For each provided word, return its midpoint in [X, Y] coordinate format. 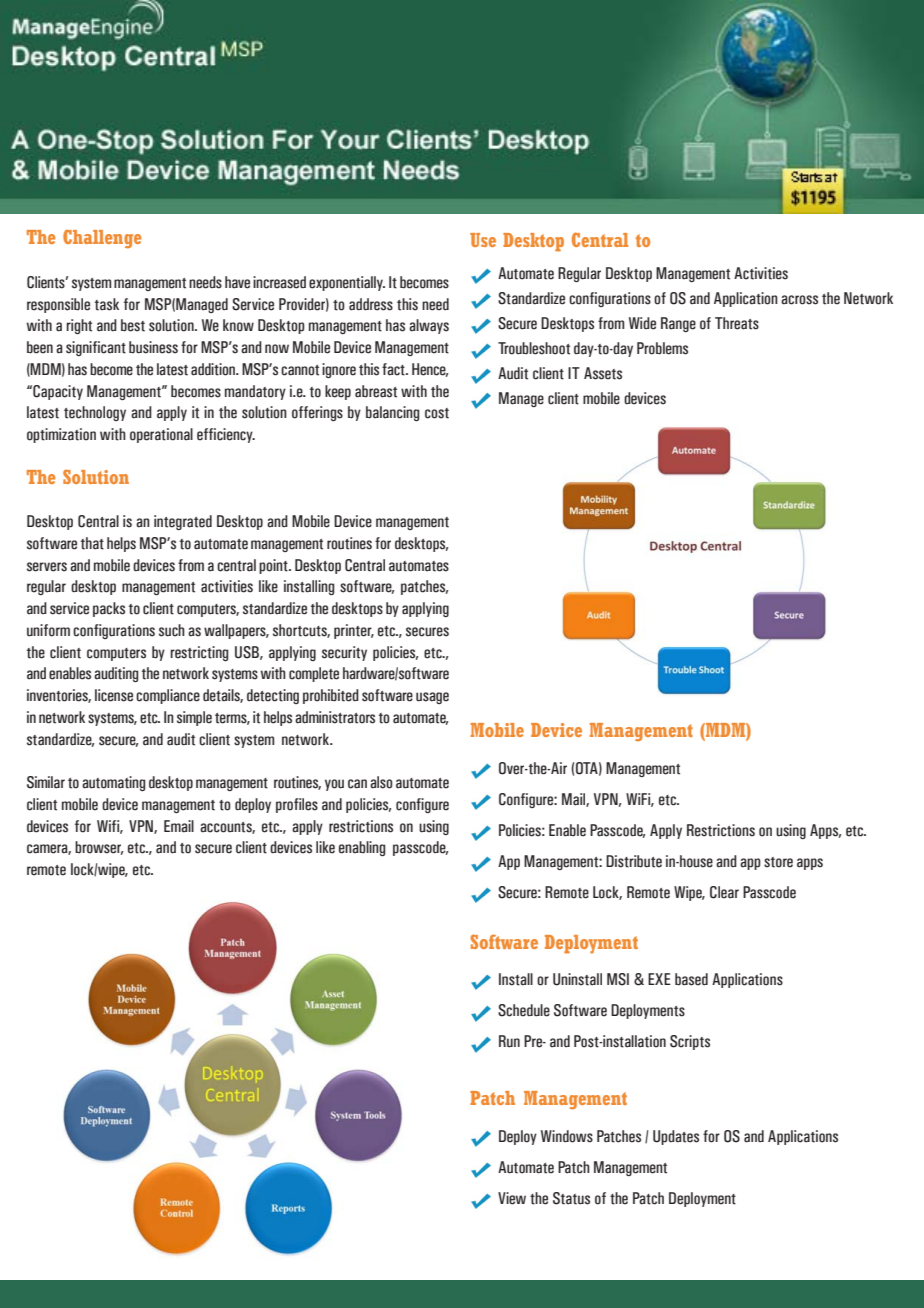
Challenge [102, 238]
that [92, 543]
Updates [676, 1137]
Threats [737, 323]
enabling [362, 848]
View [512, 1198]
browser [99, 848]
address [371, 304]
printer [354, 631]
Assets [603, 373]
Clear [724, 892]
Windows [567, 1136]
